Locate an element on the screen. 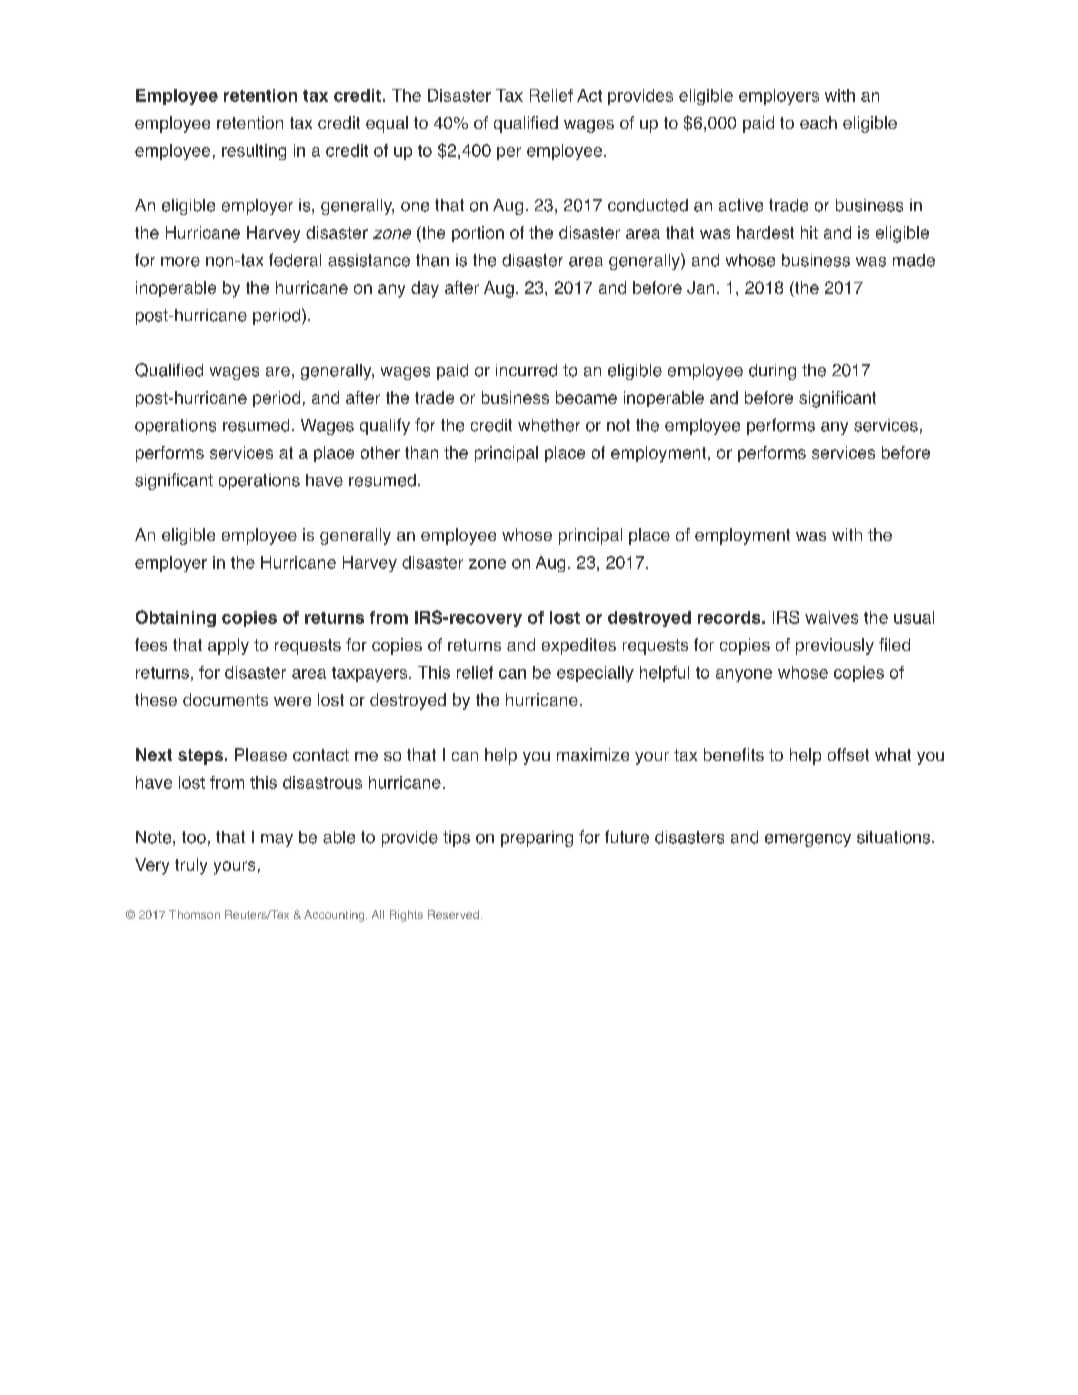 The width and height of the screenshot is (1078, 1395). apply is located at coordinates (228, 646).
